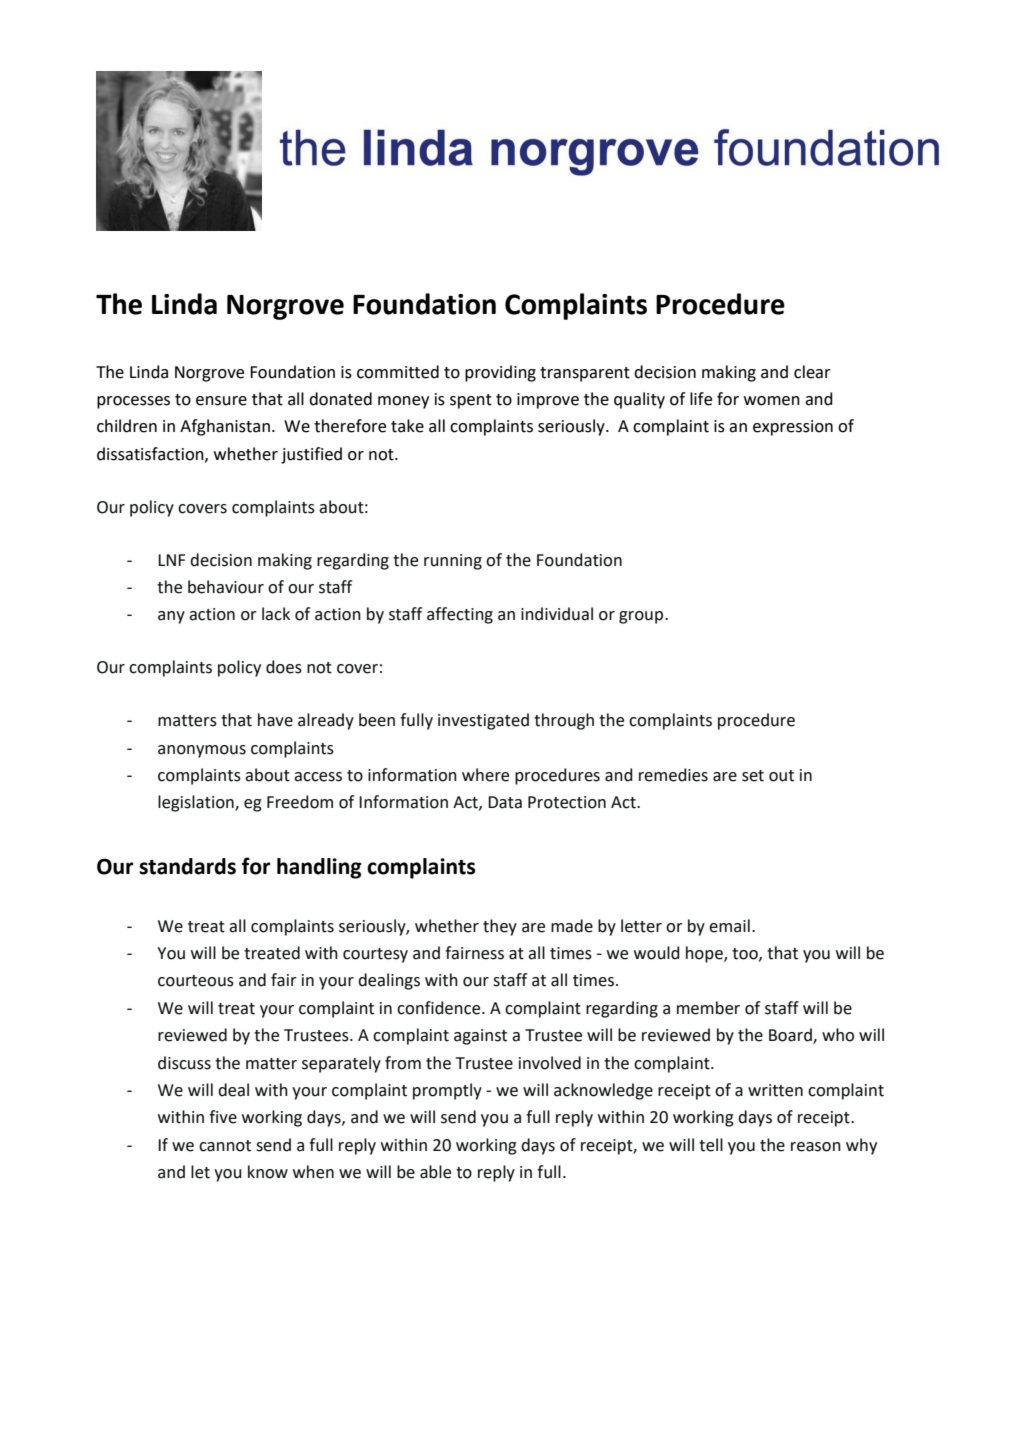  What do you see at coordinates (471, 401) in the document?
I see `spent` at bounding box center [471, 401].
